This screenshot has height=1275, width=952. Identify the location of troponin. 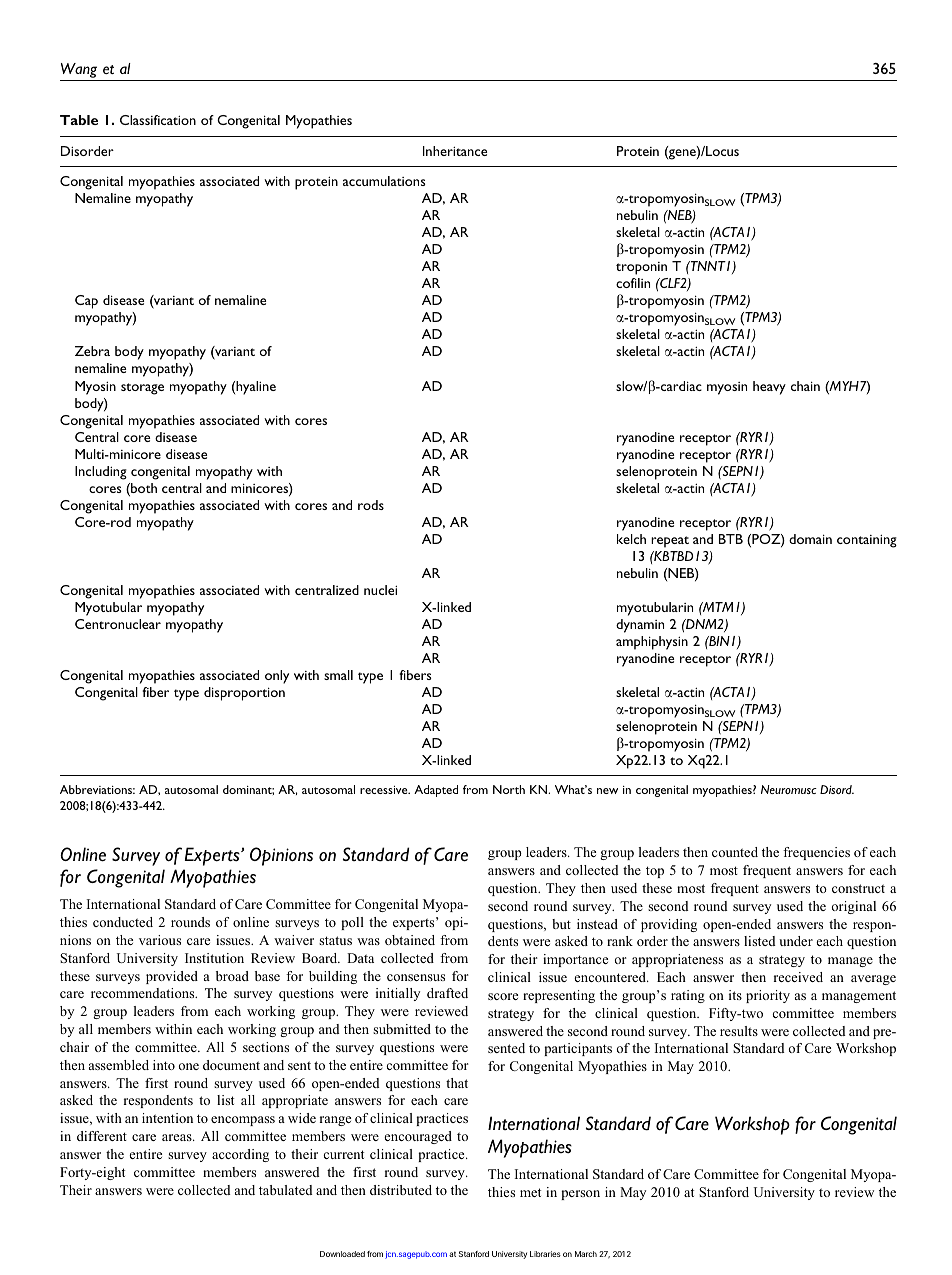
(641, 268).
